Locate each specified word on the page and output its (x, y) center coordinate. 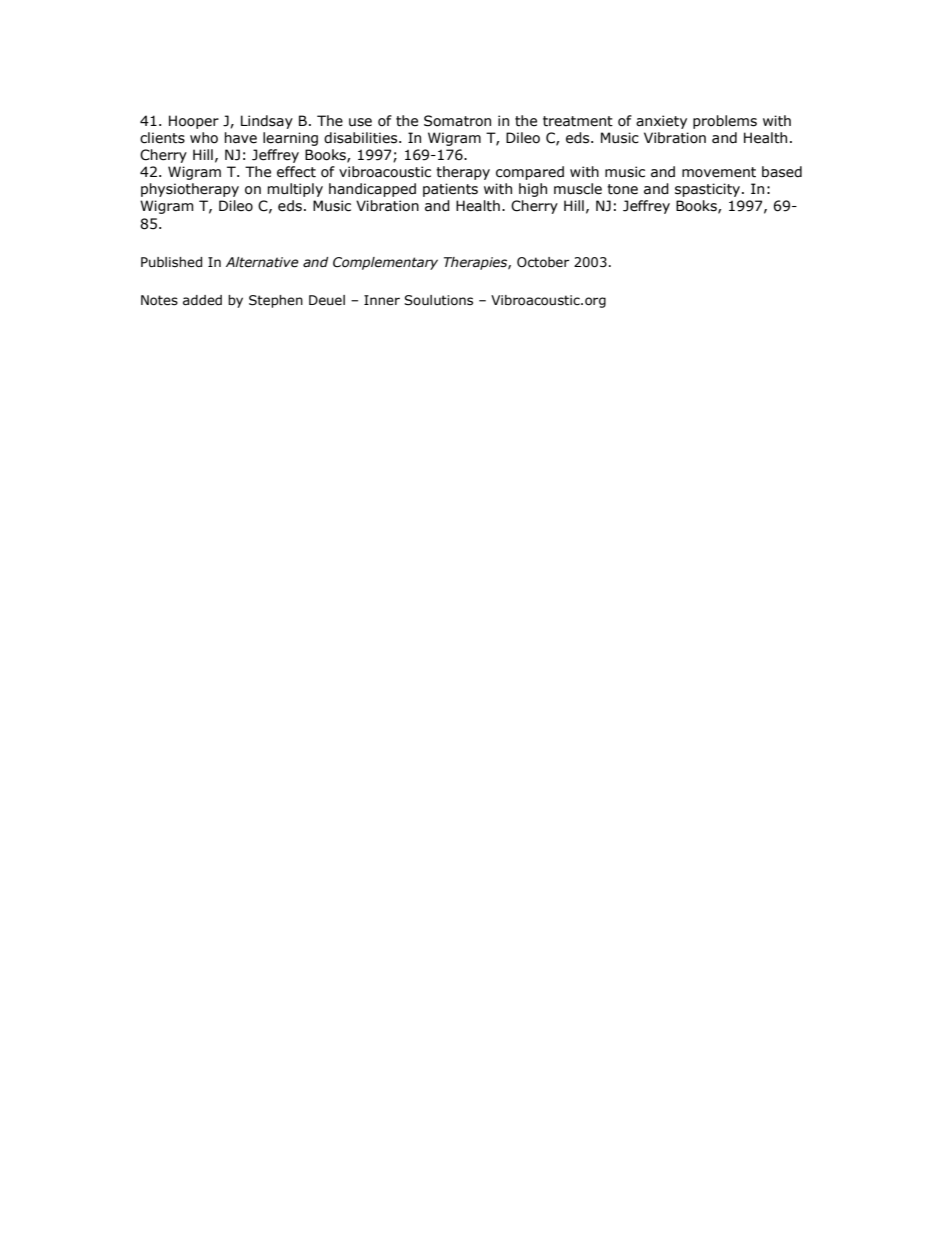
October (543, 262)
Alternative (262, 262)
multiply (295, 190)
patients (450, 190)
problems (725, 122)
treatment (578, 121)
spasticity (709, 190)
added (202, 300)
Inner (382, 300)
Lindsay (267, 122)
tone (622, 189)
